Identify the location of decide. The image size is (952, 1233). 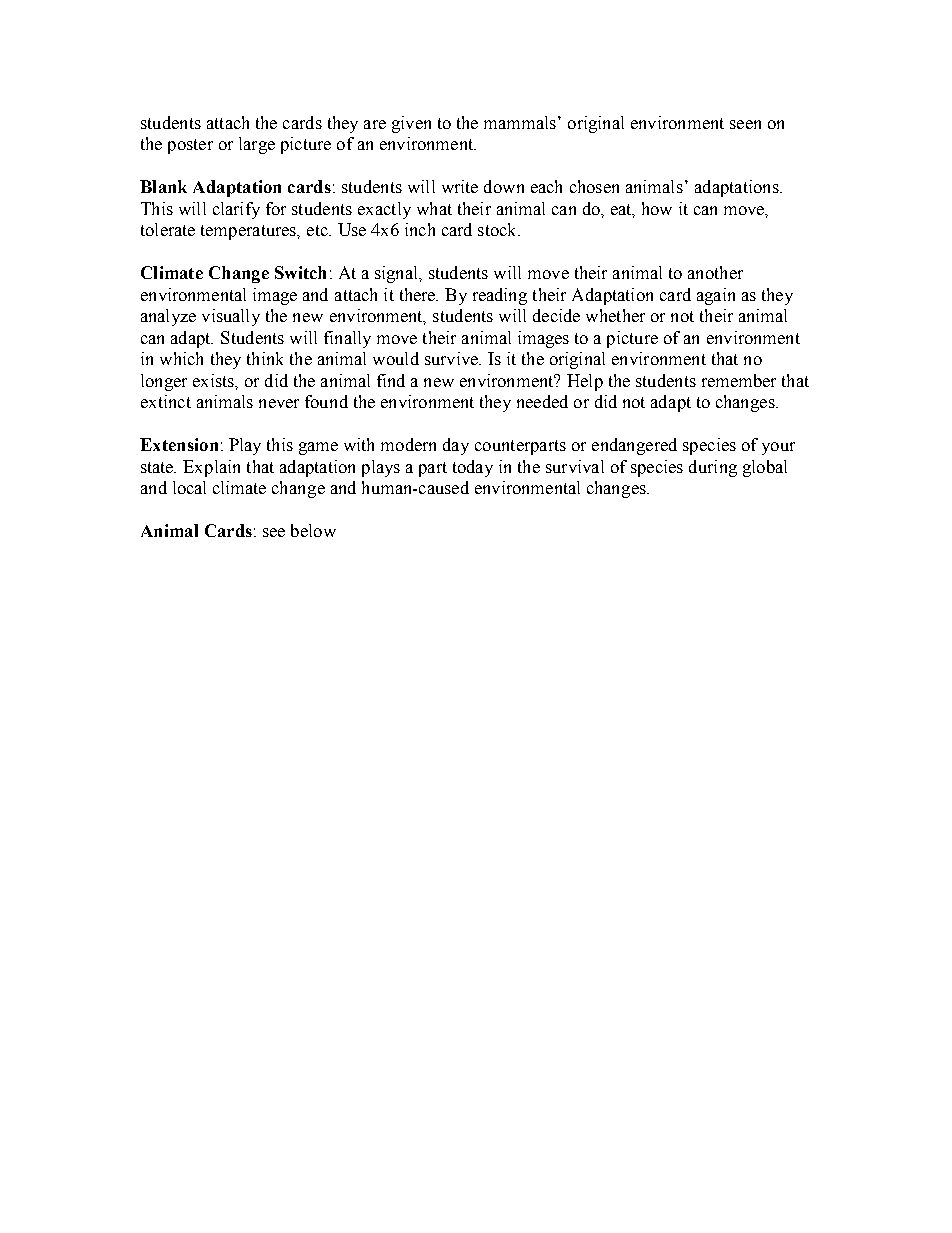
(556, 315).
